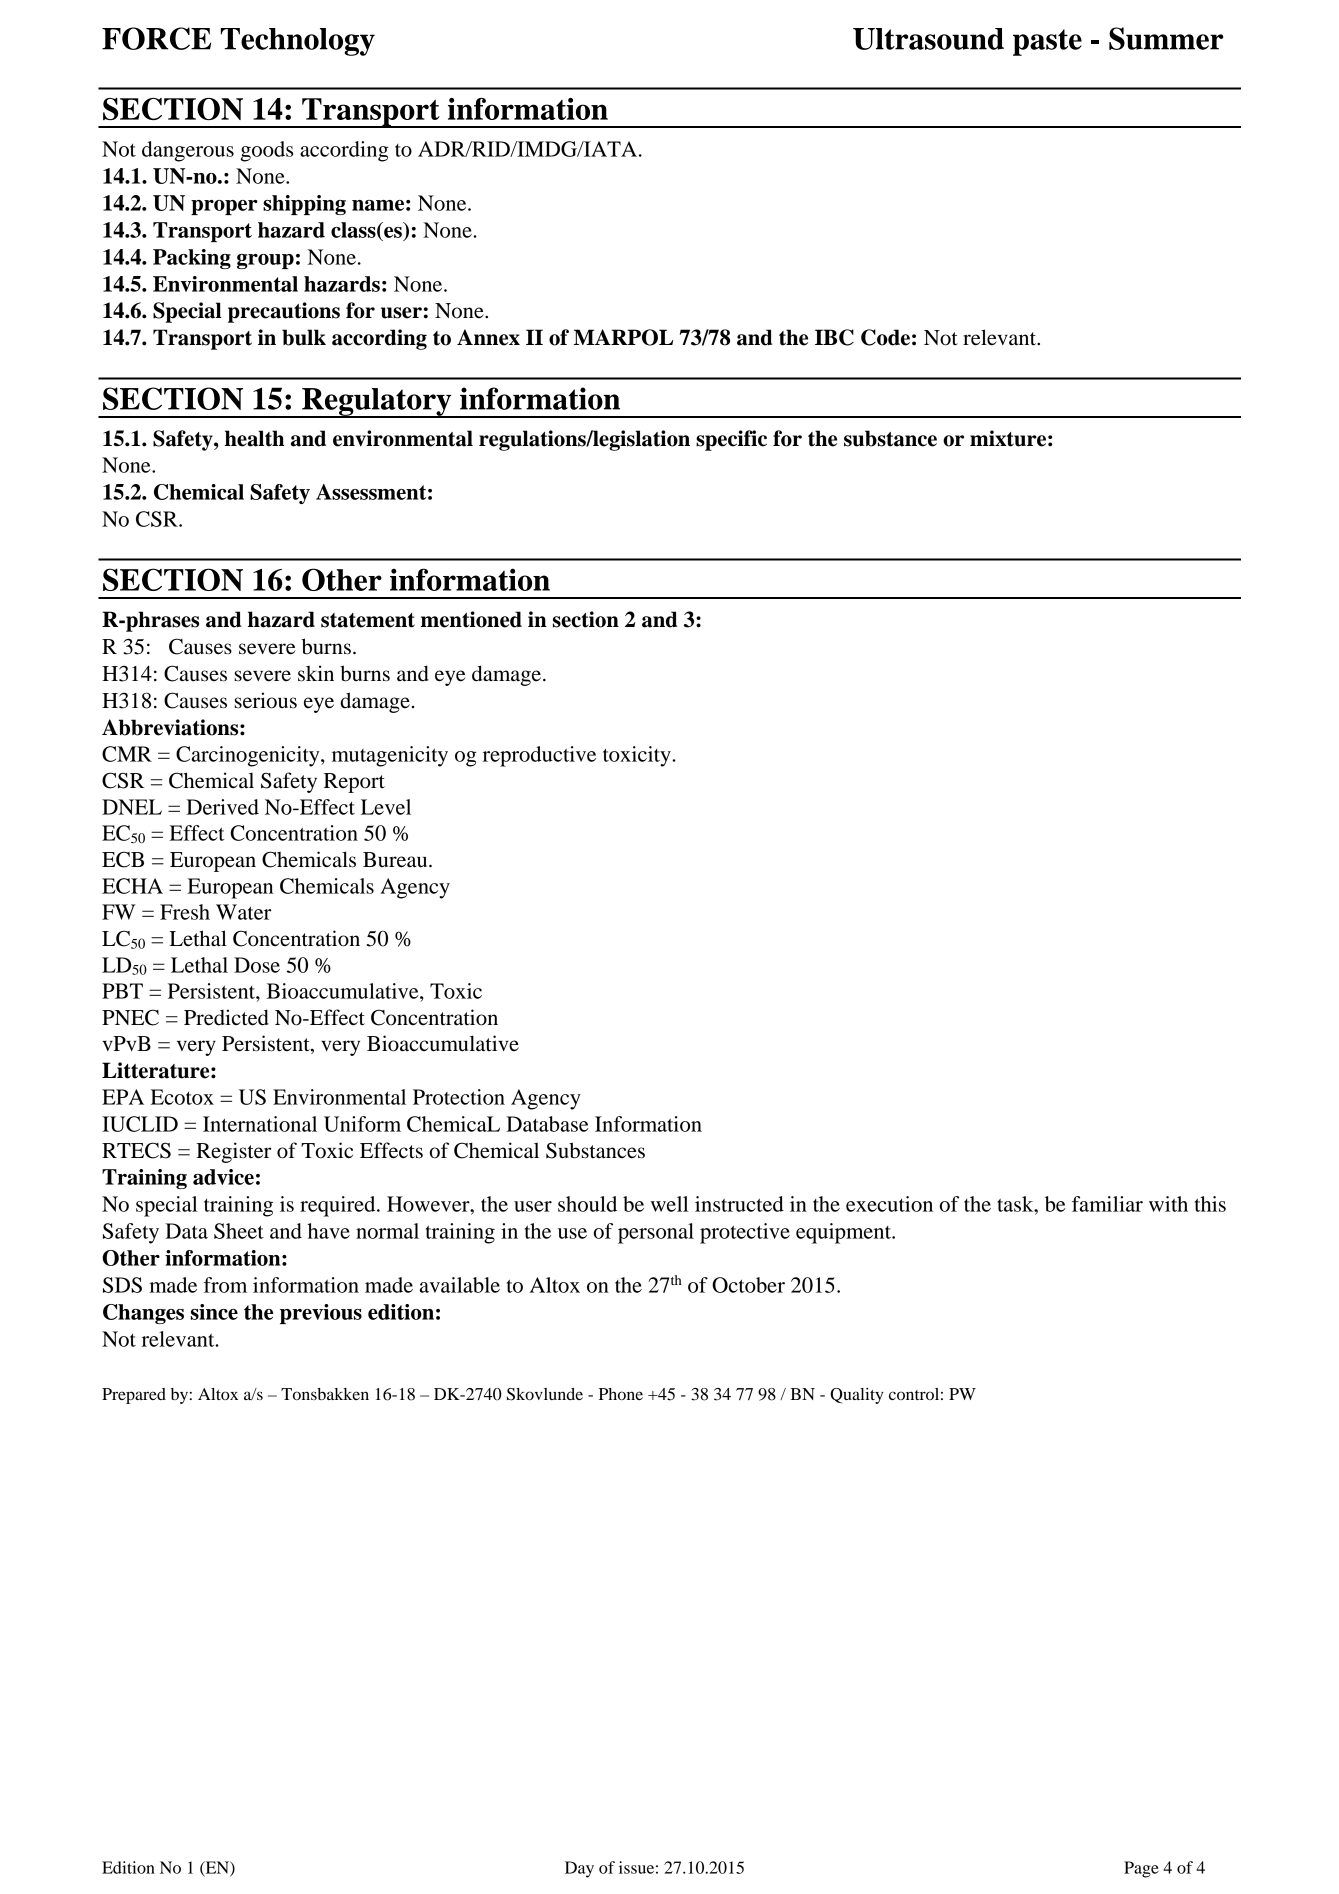  What do you see at coordinates (267, 151) in the document?
I see `goods` at bounding box center [267, 151].
